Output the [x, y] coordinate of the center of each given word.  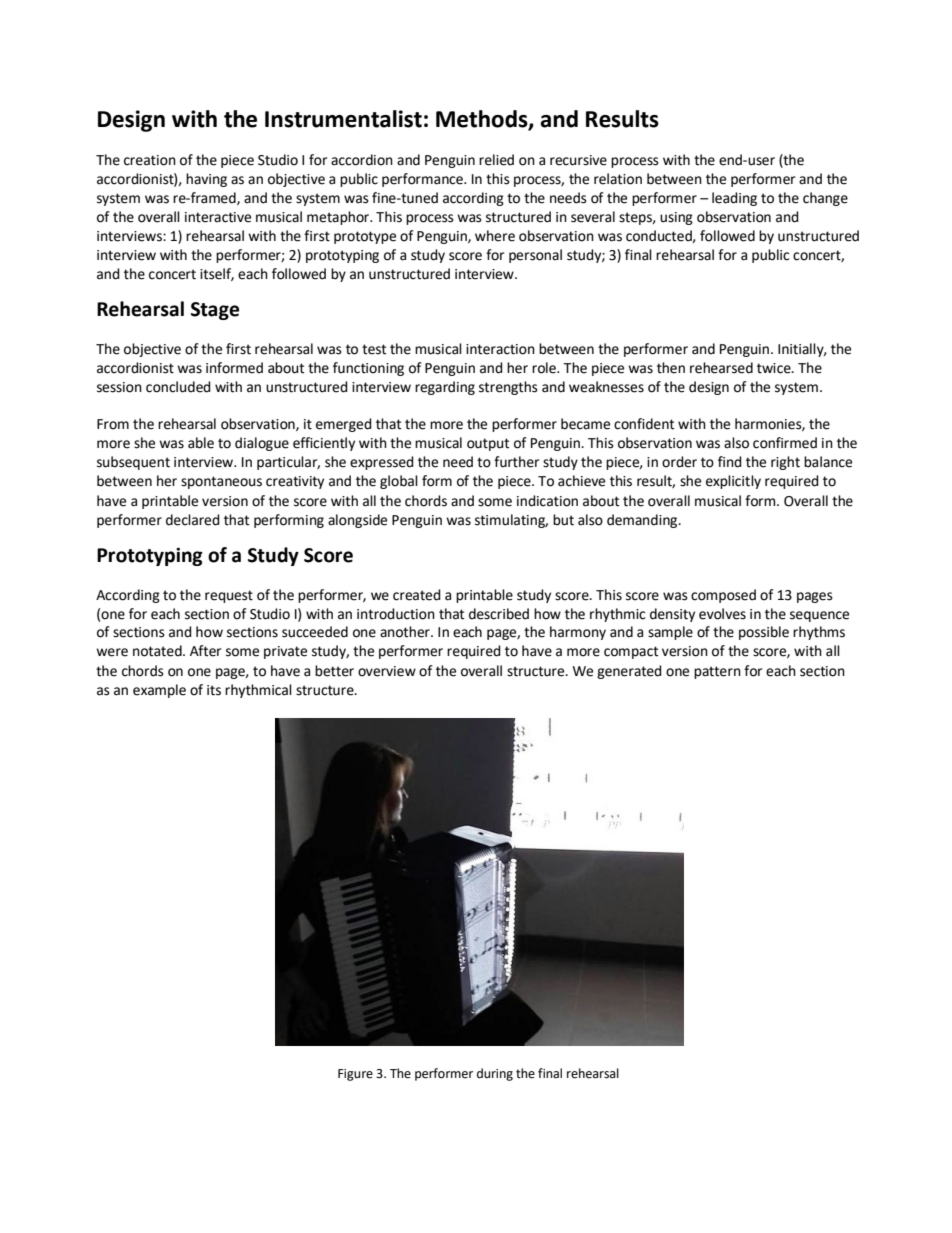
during [495, 1074]
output [488, 444]
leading [734, 199]
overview [387, 671]
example [159, 691]
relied [496, 160]
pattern [717, 672]
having [206, 180]
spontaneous [221, 482]
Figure [355, 1075]
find [730, 462]
